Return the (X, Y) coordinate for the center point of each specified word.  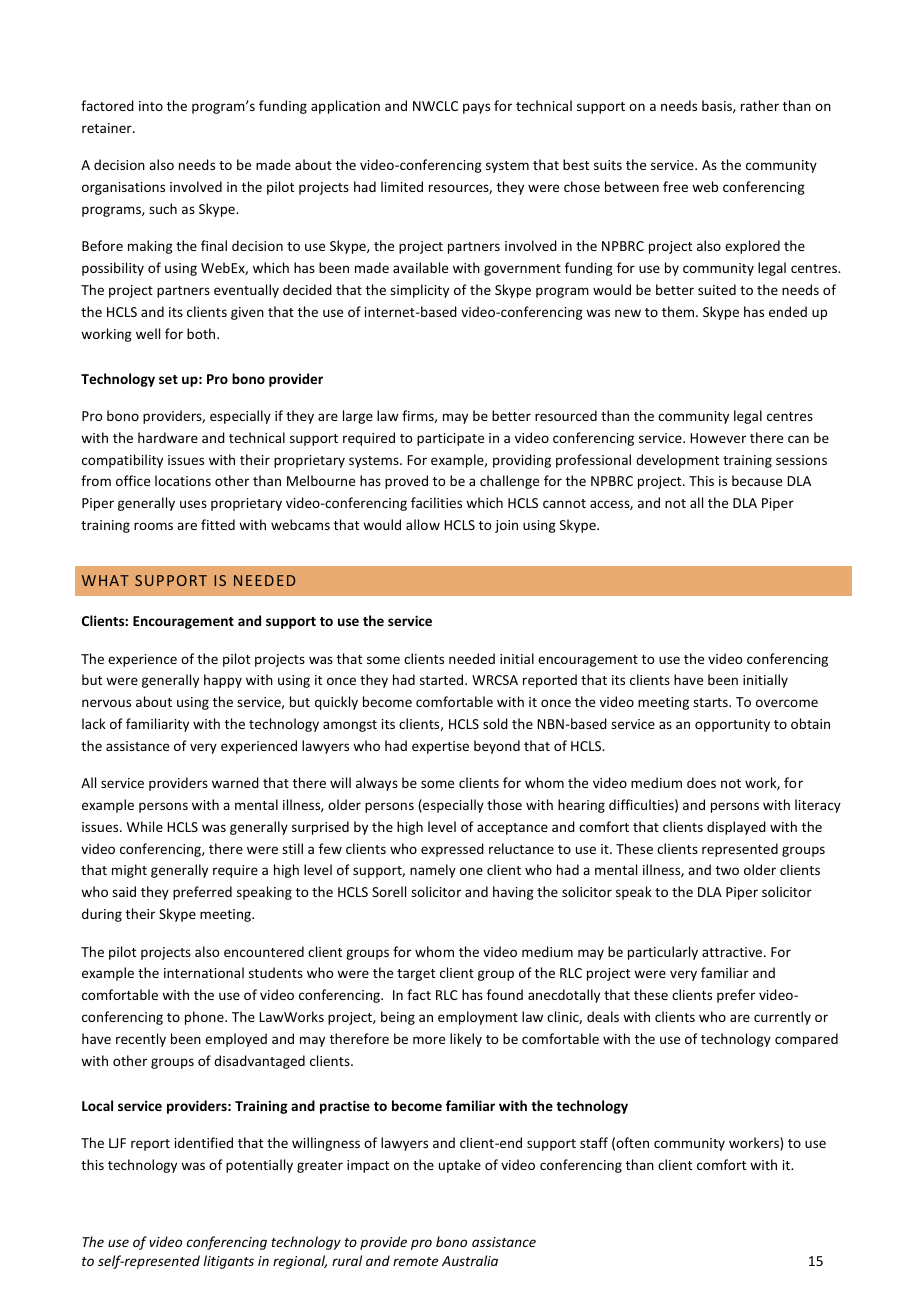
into (151, 106)
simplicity (419, 291)
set (168, 379)
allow (423, 524)
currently (782, 1018)
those (504, 804)
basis (718, 106)
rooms (153, 526)
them (679, 311)
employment (478, 1018)
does (701, 782)
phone (205, 1018)
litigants (228, 1262)
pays (476, 108)
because (757, 480)
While (145, 826)
